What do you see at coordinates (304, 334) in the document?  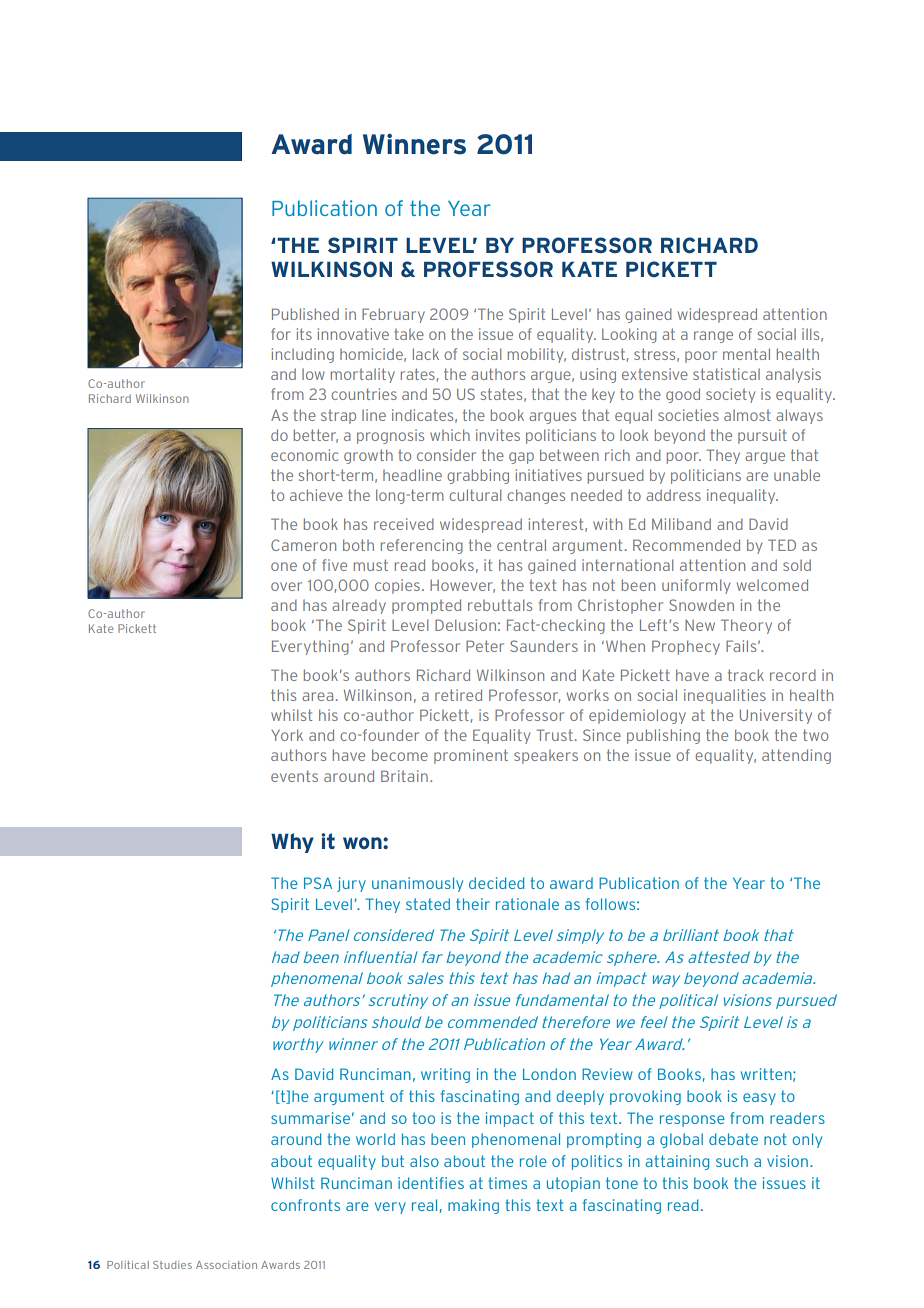 I see `its` at bounding box center [304, 334].
